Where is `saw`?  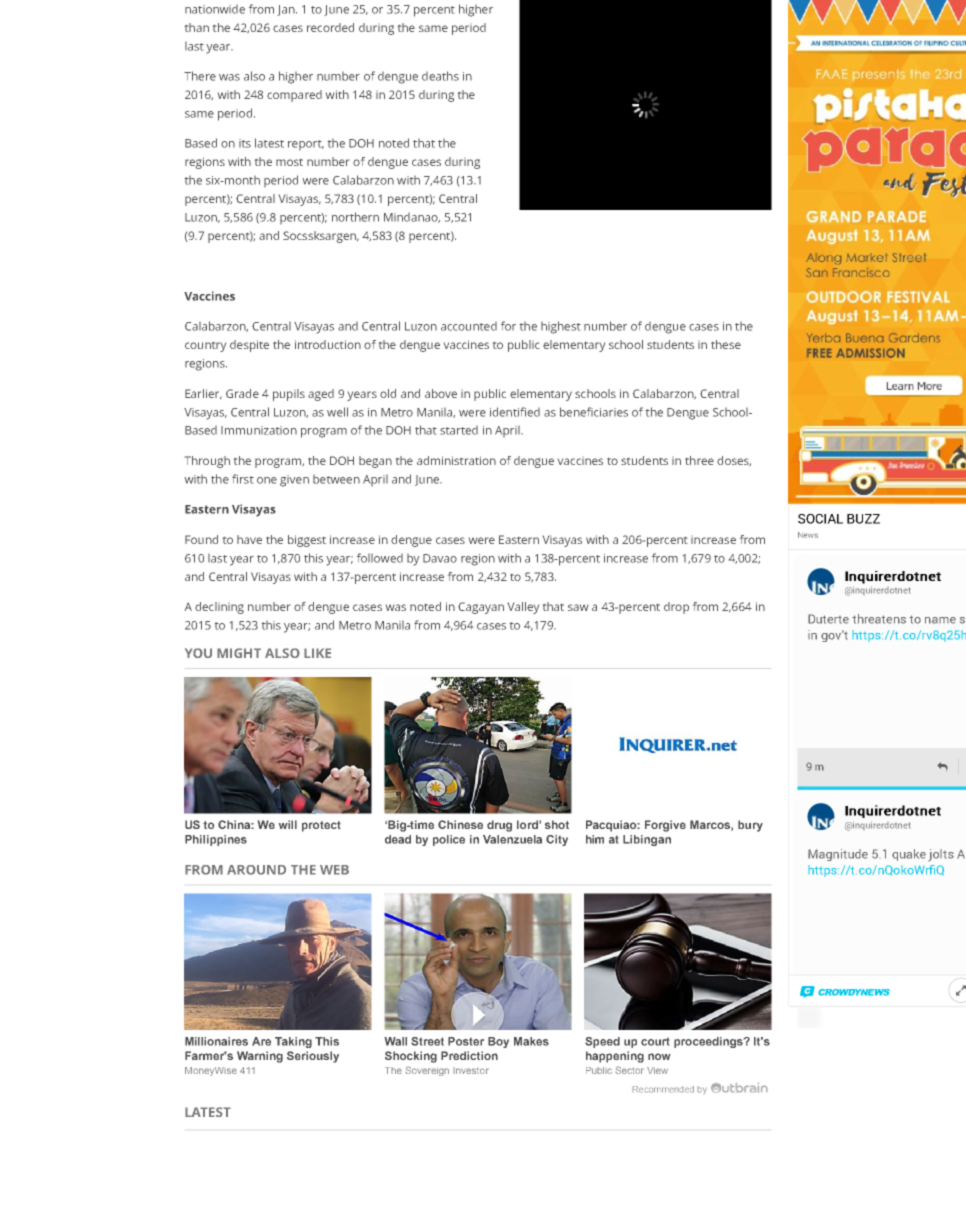
saw is located at coordinates (578, 607).
